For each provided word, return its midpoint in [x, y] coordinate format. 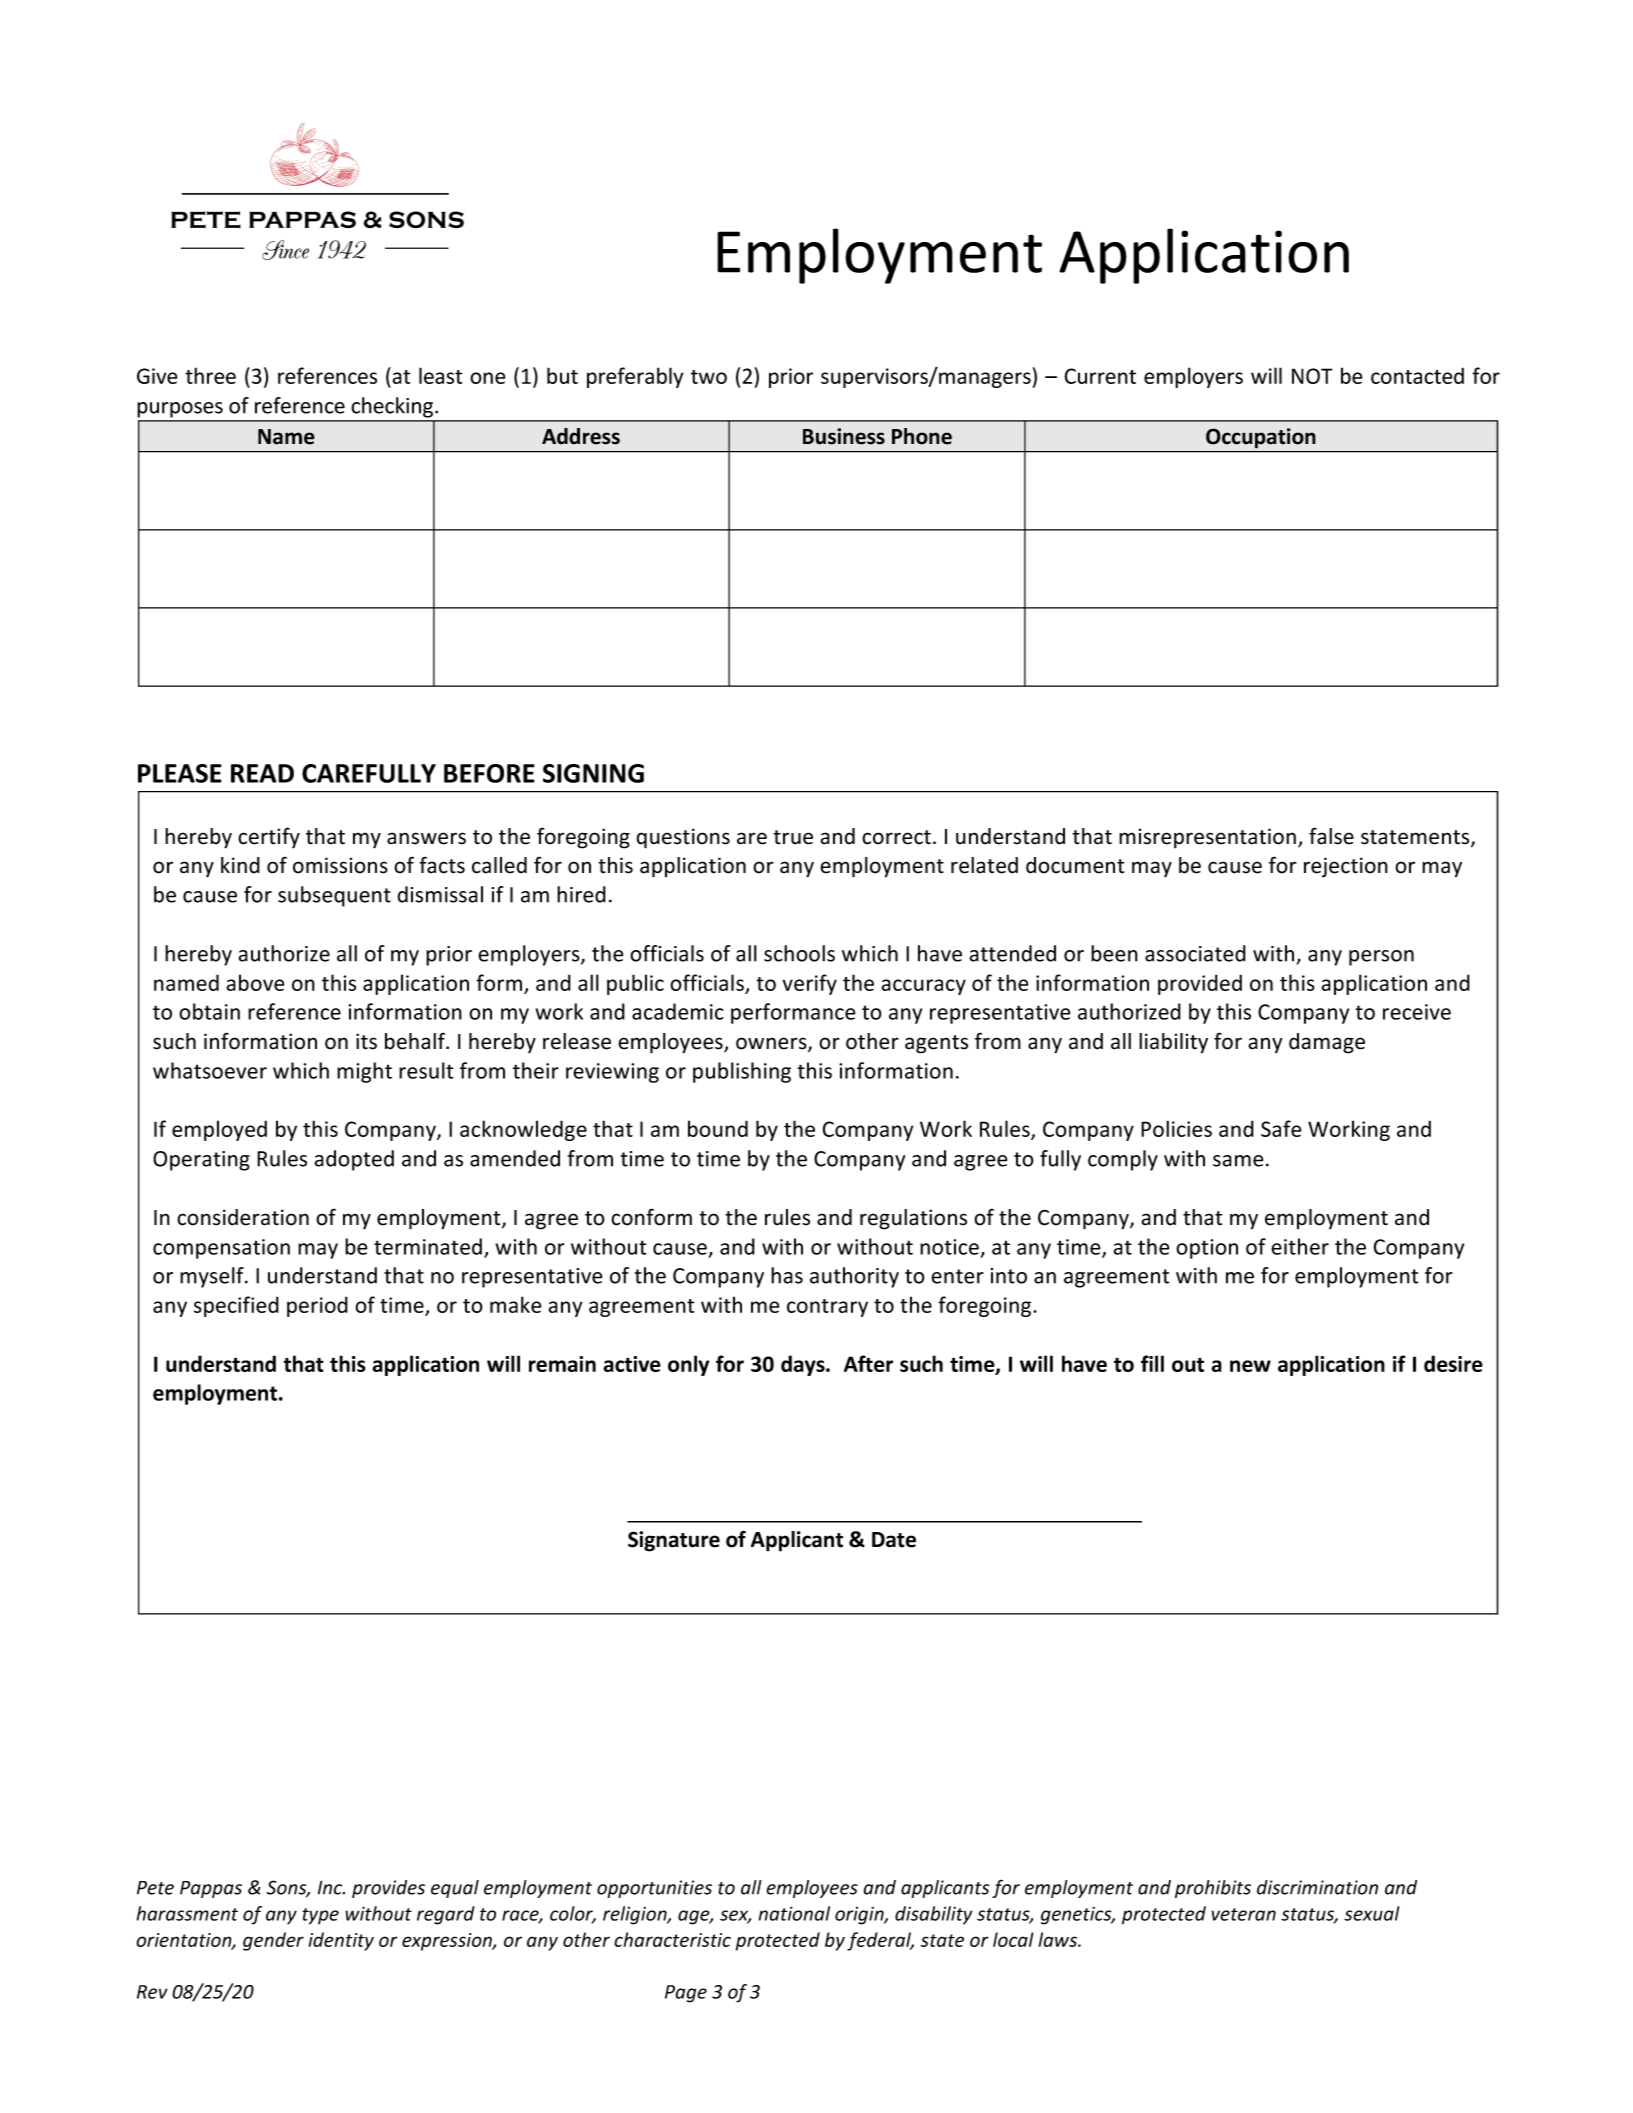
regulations [913, 1219]
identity [341, 1941]
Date [894, 1540]
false [1331, 836]
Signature [674, 1541]
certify [269, 838]
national [794, 1913]
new [1250, 1366]
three [210, 375]
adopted [354, 1160]
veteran [1244, 1914]
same [1238, 1161]
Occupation [1260, 438]
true [793, 837]
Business [844, 436]
